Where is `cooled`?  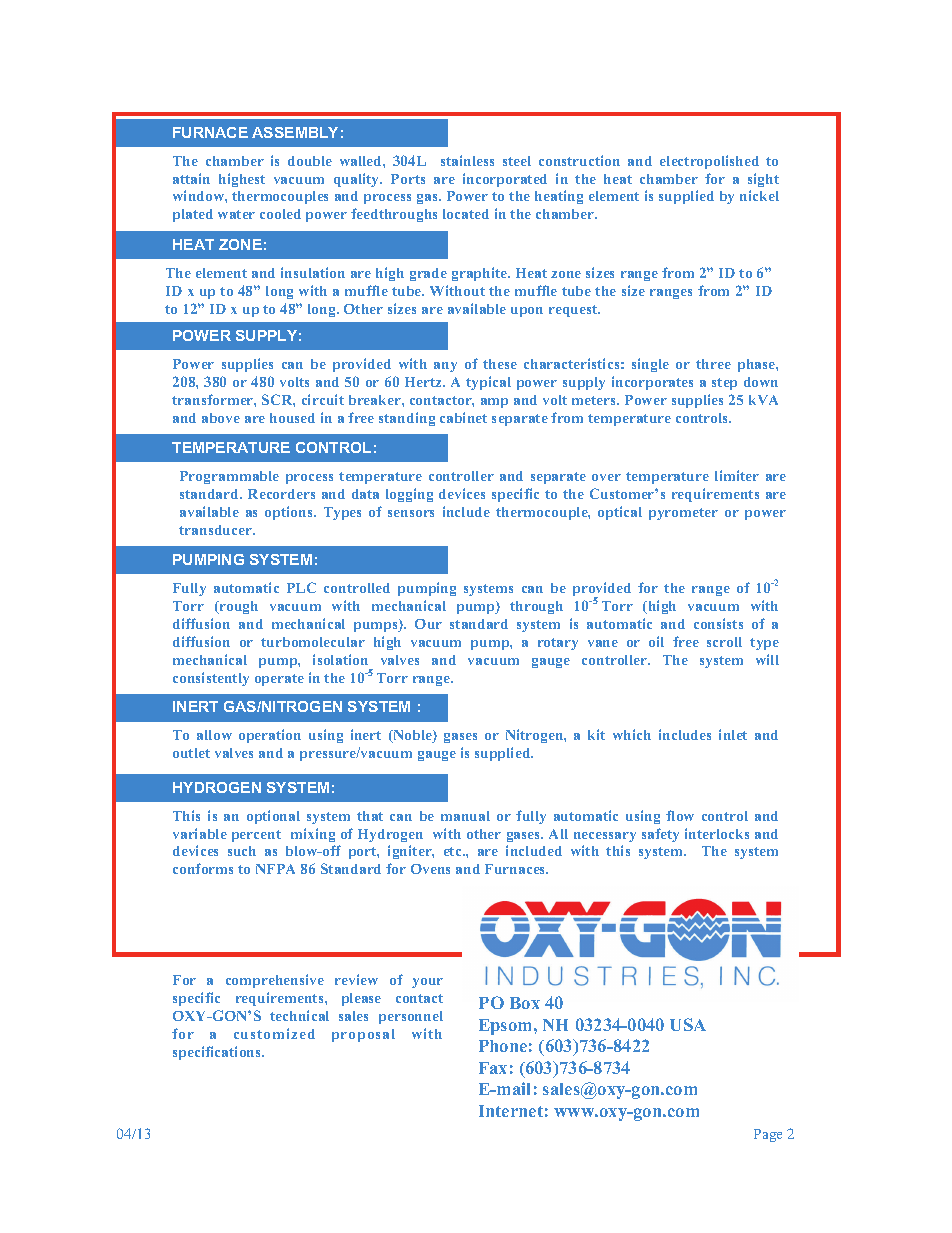
cooled is located at coordinates (280, 214).
